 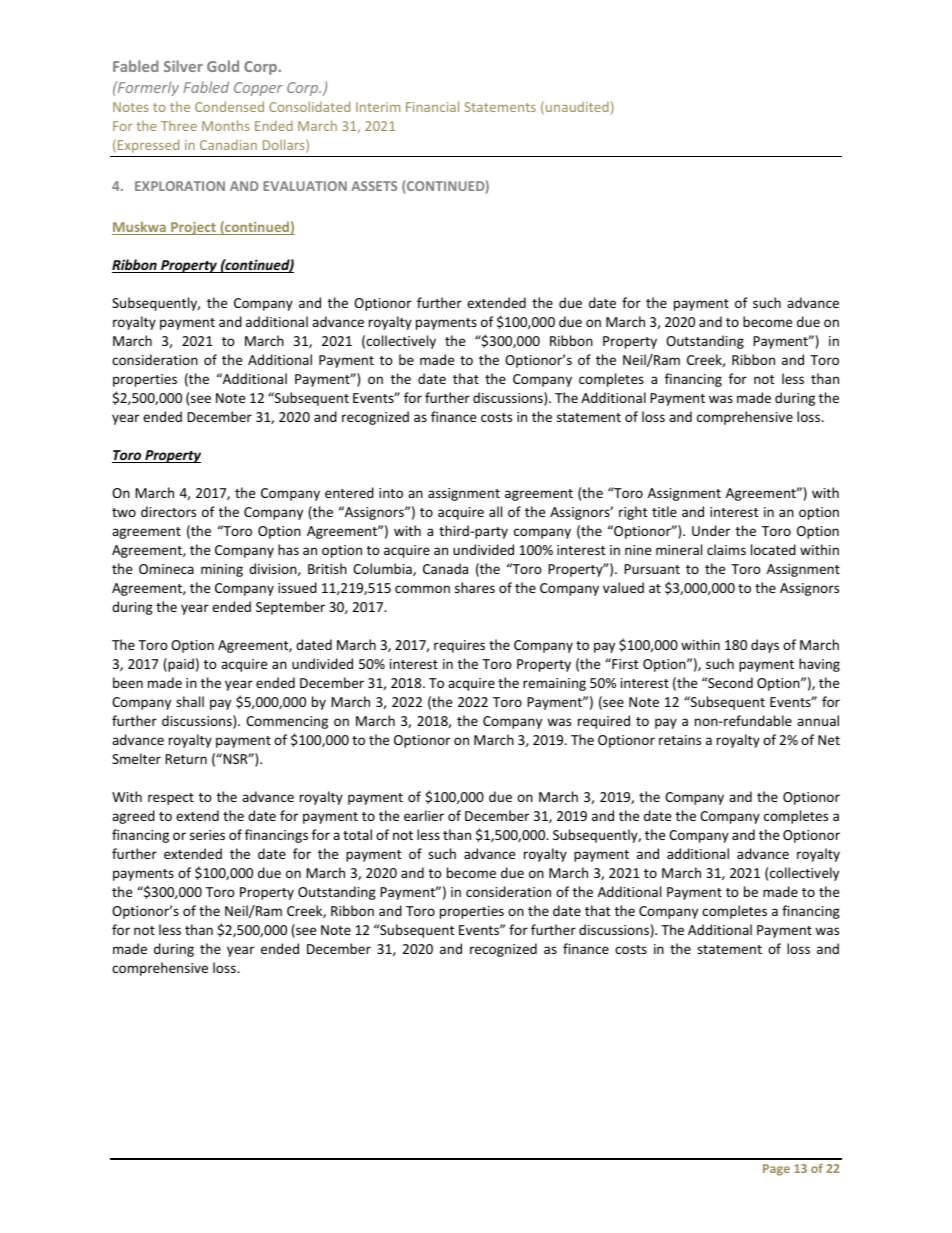 I want to click on Condensed, so click(x=229, y=106).
